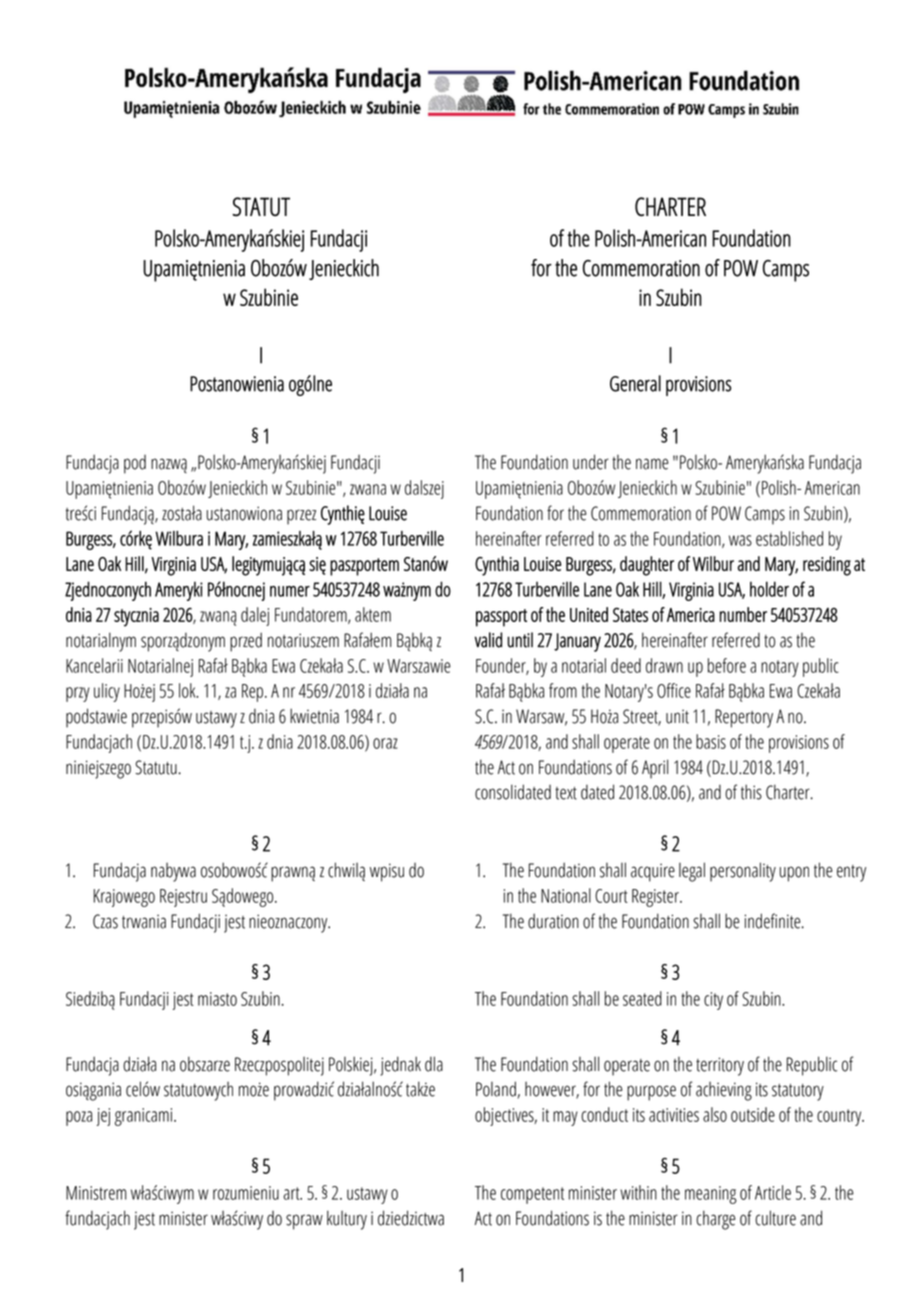 The height and width of the screenshot is (1308, 924). I want to click on this, so click(751, 792).
